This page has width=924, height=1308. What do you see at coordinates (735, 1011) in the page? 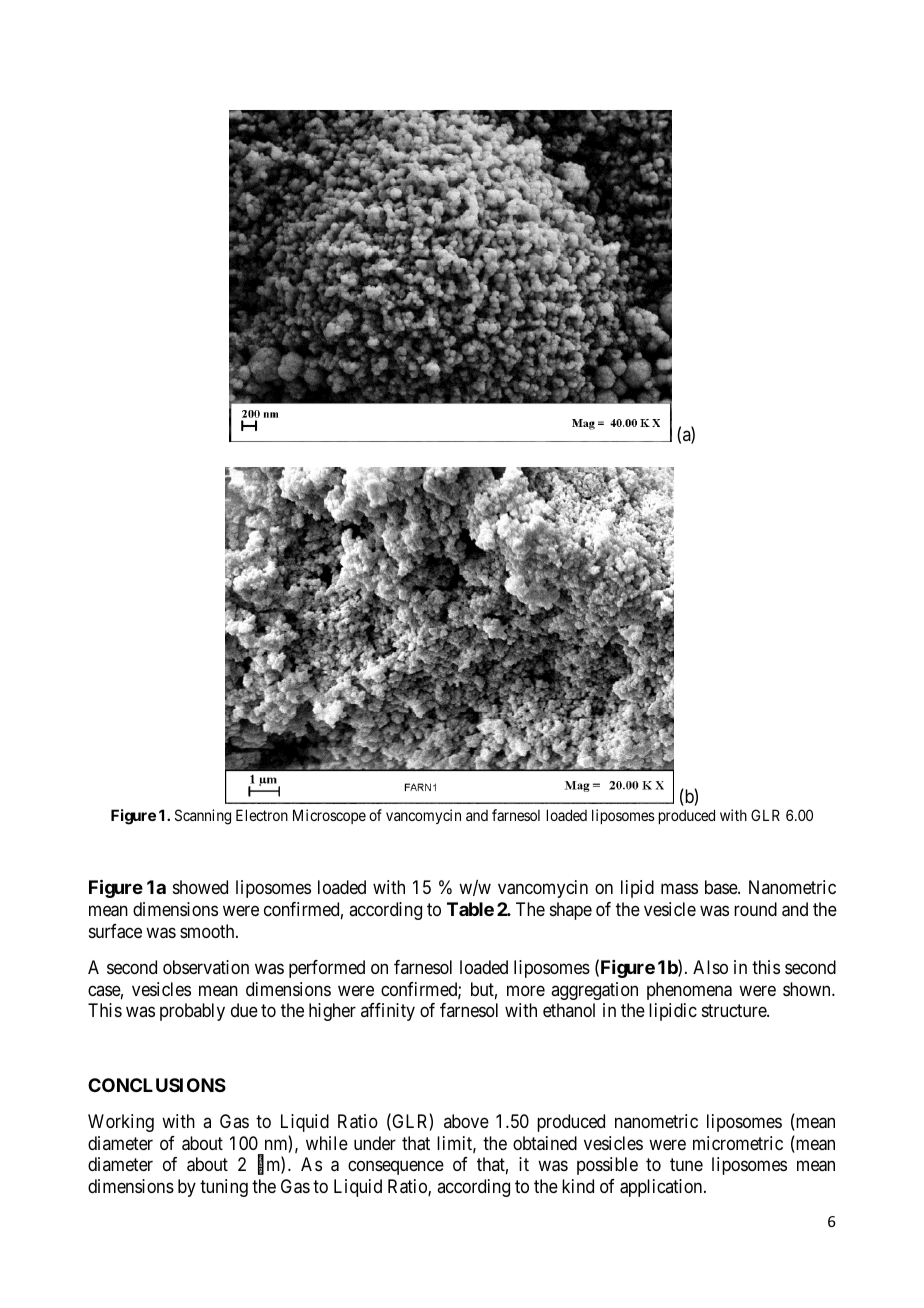
I see `structure` at bounding box center [735, 1011].
